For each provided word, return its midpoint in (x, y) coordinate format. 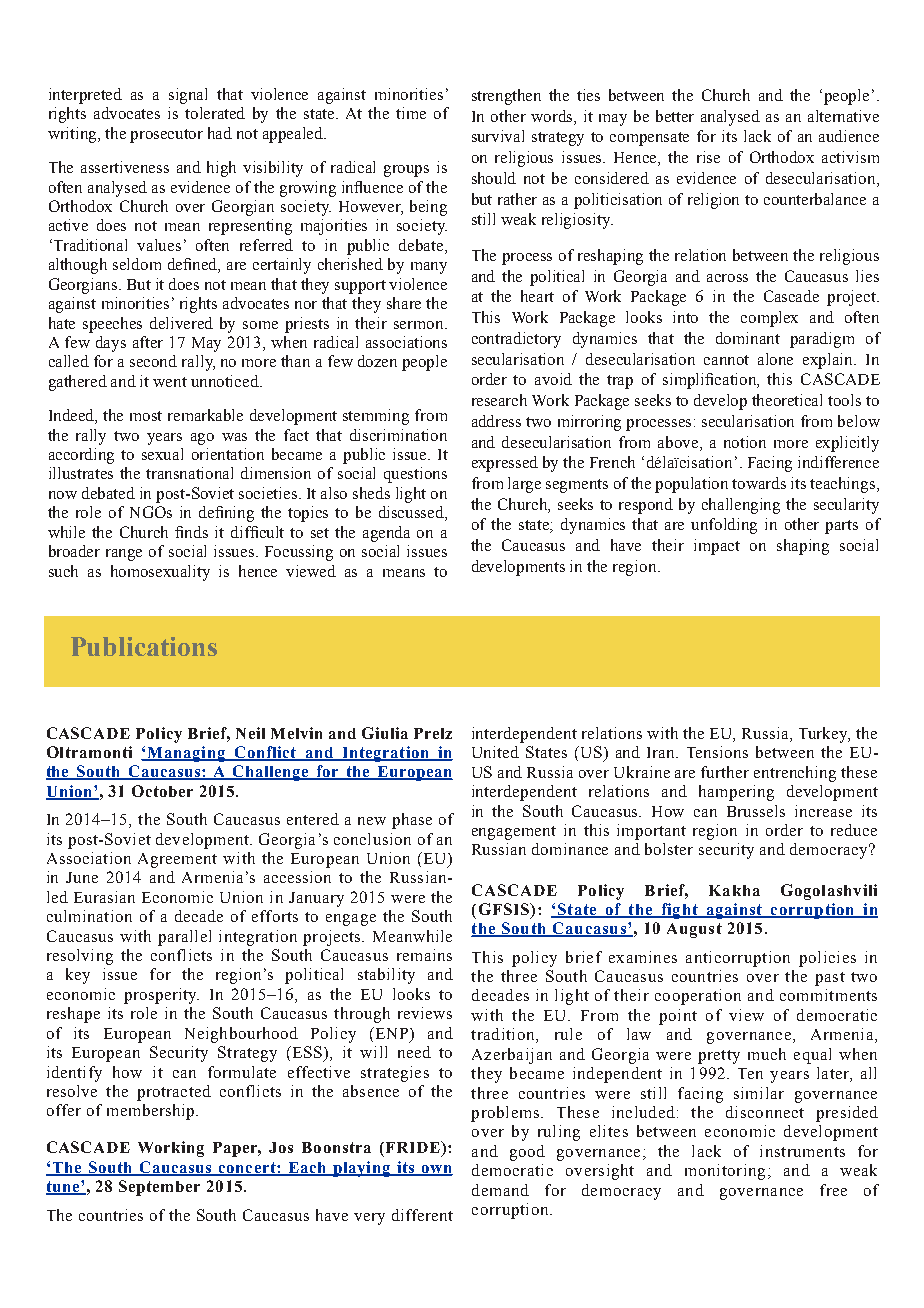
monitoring (725, 1172)
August (694, 930)
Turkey (824, 735)
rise (708, 157)
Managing (186, 754)
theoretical (787, 400)
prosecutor (166, 136)
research (499, 400)
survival (498, 136)
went (170, 382)
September (159, 1188)
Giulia (385, 733)
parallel (184, 938)
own (436, 1170)
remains (424, 955)
